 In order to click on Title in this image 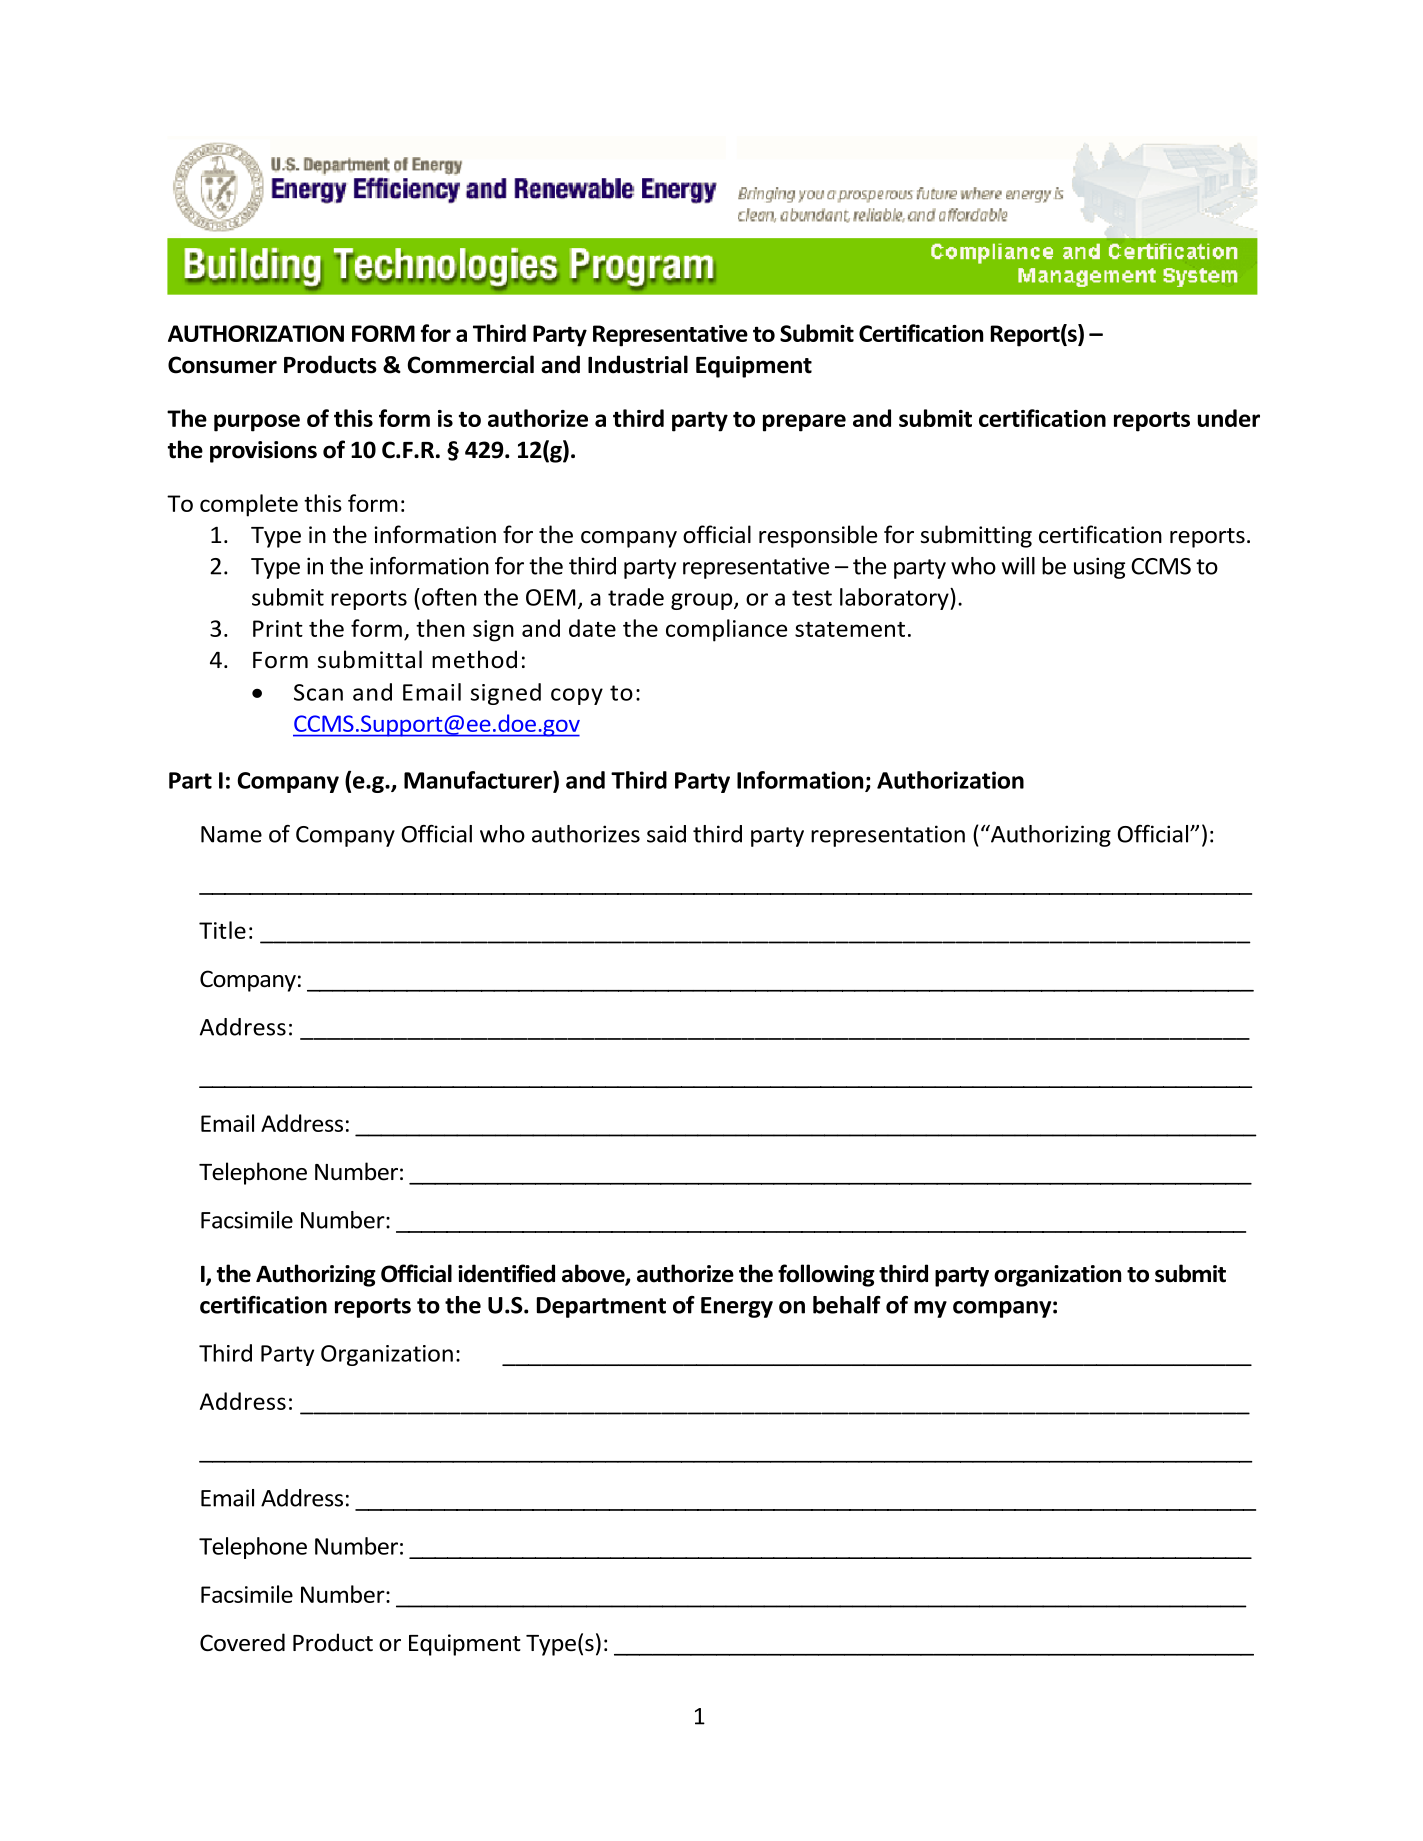, I will do `click(222, 930)`.
